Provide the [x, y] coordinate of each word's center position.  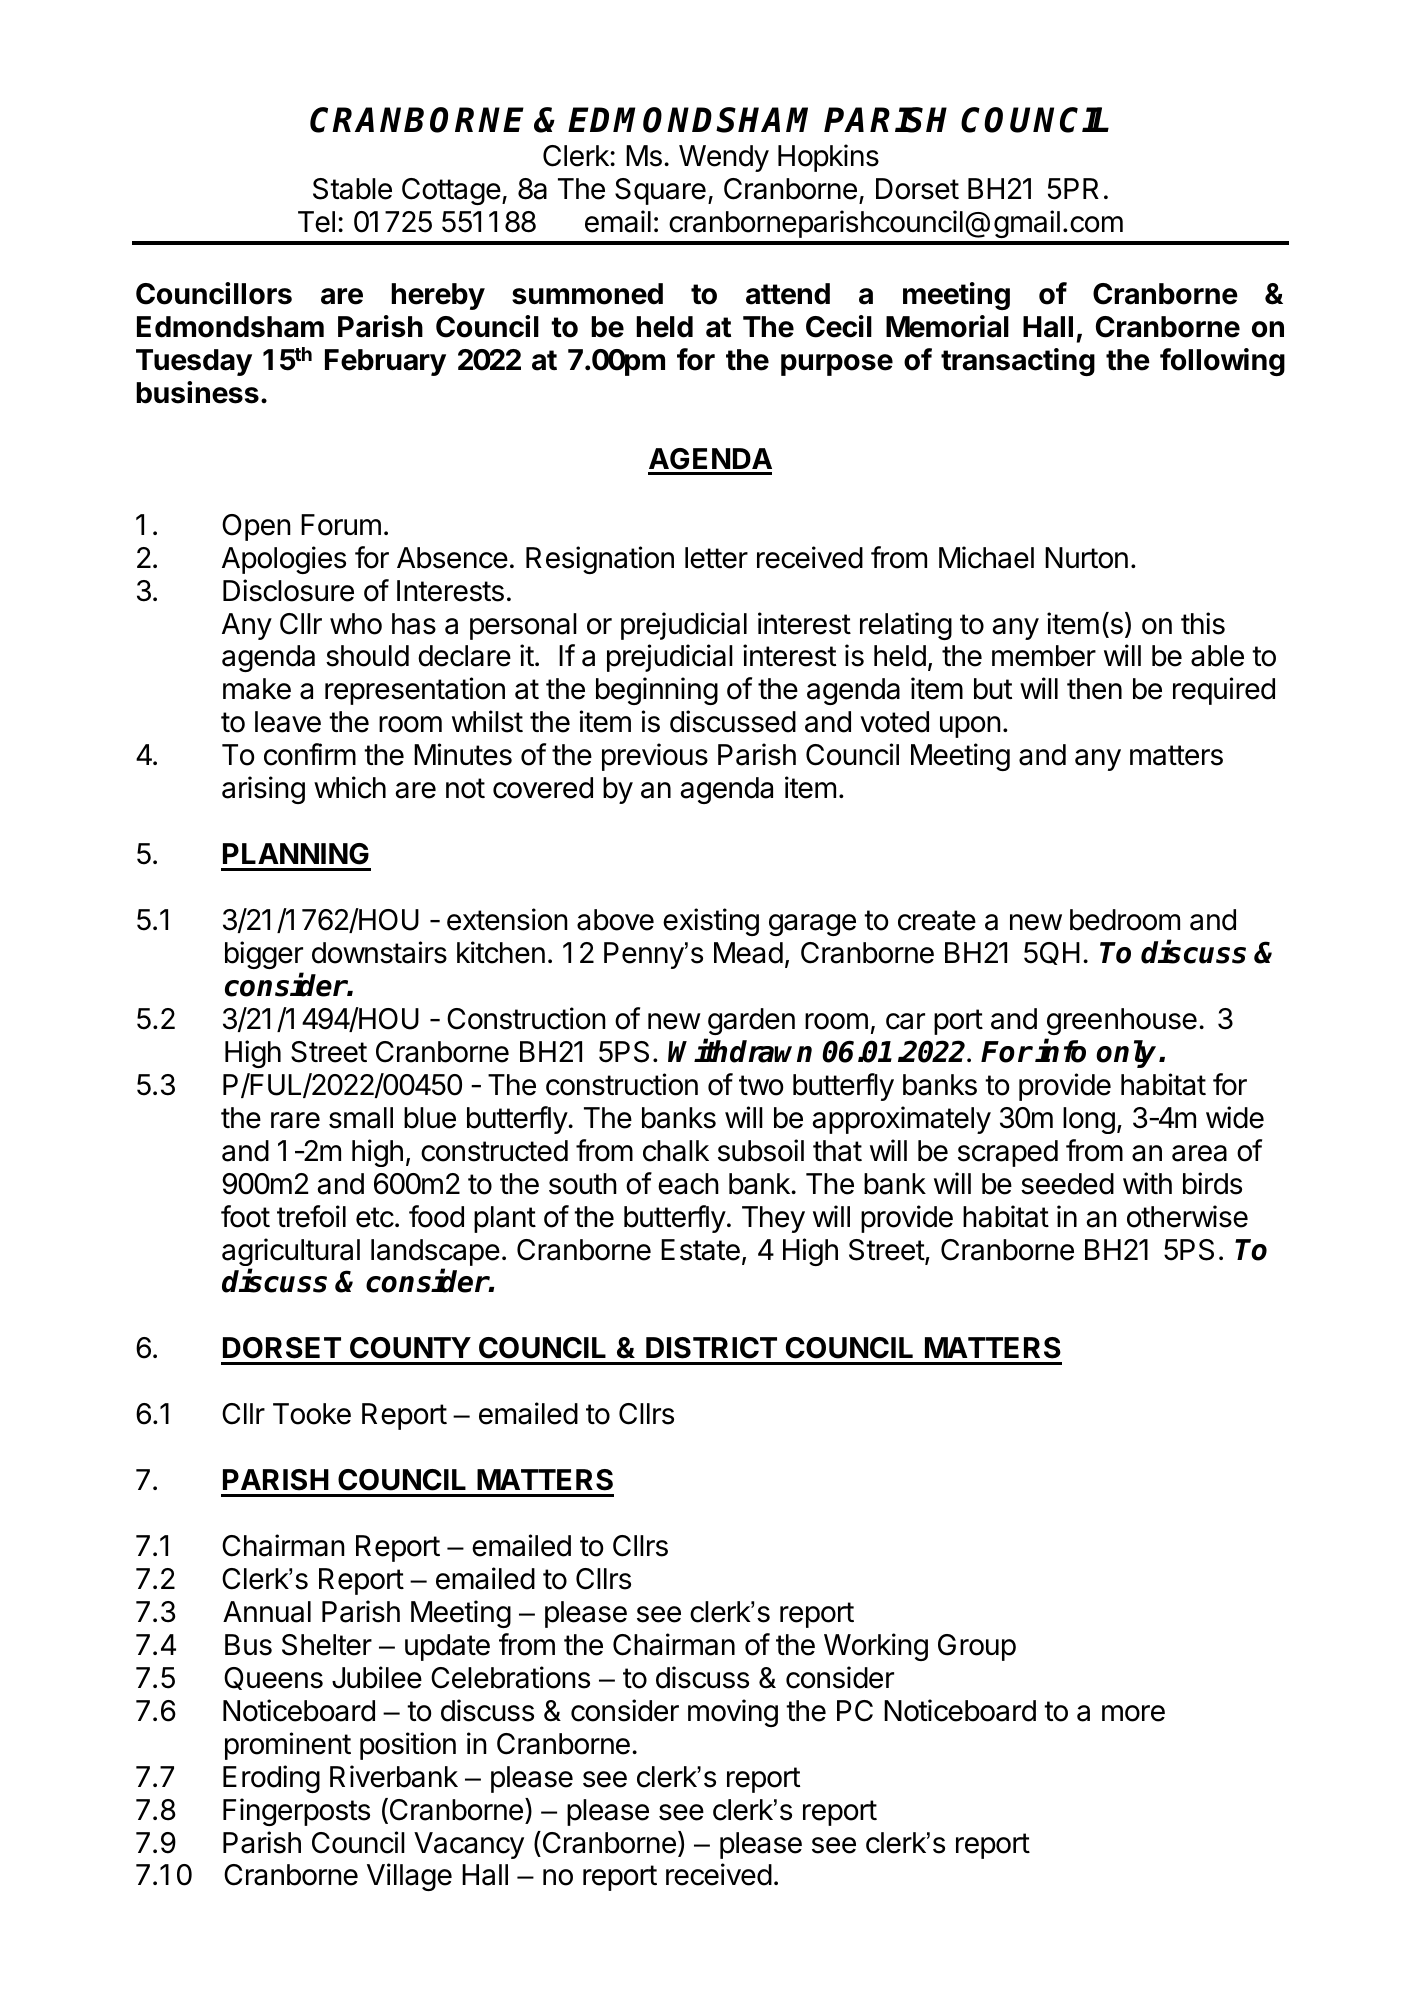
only [1128, 1054]
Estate [700, 1250]
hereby [438, 296]
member [1044, 656]
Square [660, 191]
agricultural [291, 1253]
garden [751, 1021]
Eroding [271, 1779]
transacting [1018, 362]
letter [716, 558]
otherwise [1187, 1216]
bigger [264, 955]
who [356, 624]
